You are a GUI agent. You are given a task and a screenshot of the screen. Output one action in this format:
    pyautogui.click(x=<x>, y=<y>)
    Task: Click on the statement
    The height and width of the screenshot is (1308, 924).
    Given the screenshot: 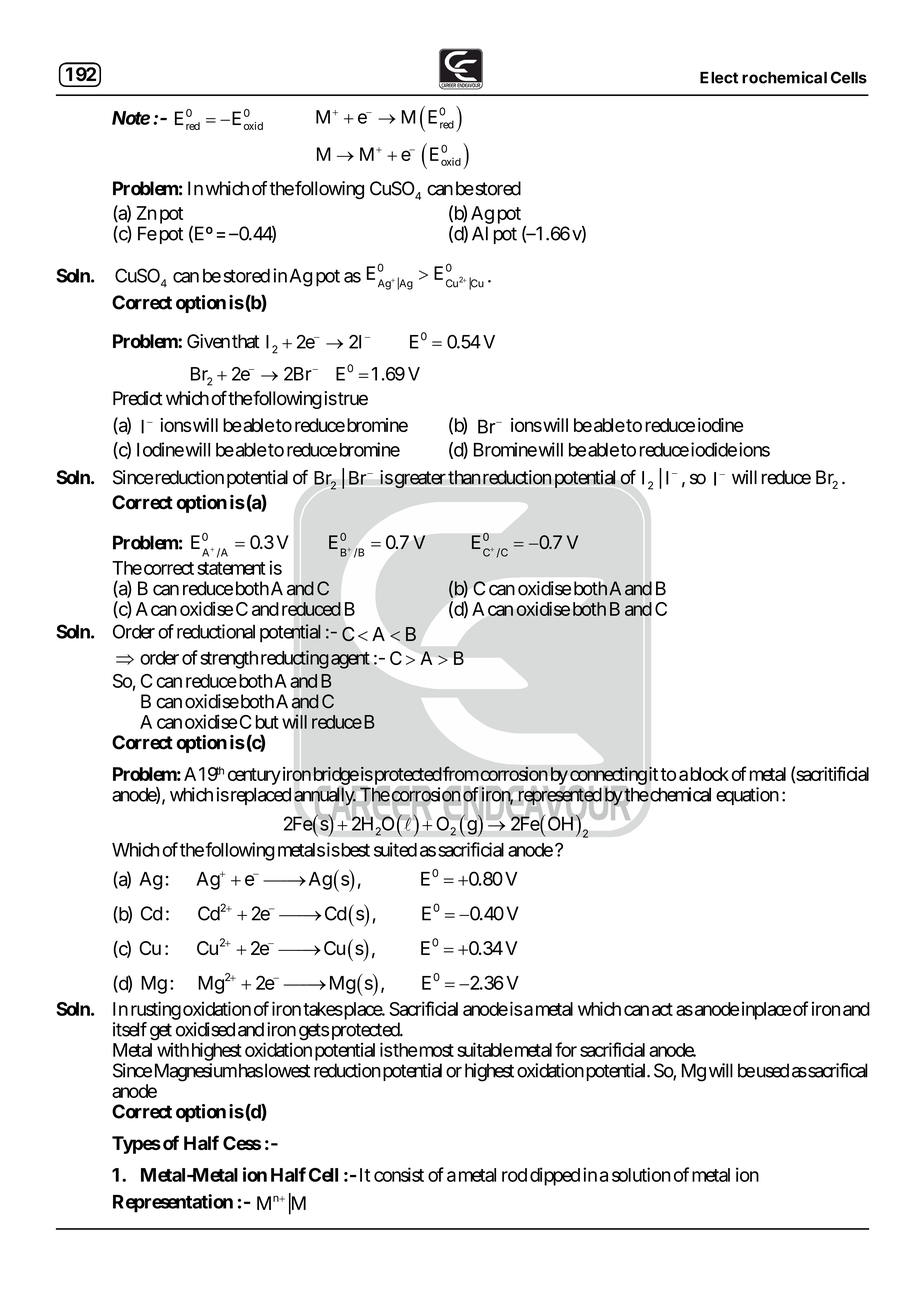 What is the action you would take?
    pyautogui.click(x=231, y=568)
